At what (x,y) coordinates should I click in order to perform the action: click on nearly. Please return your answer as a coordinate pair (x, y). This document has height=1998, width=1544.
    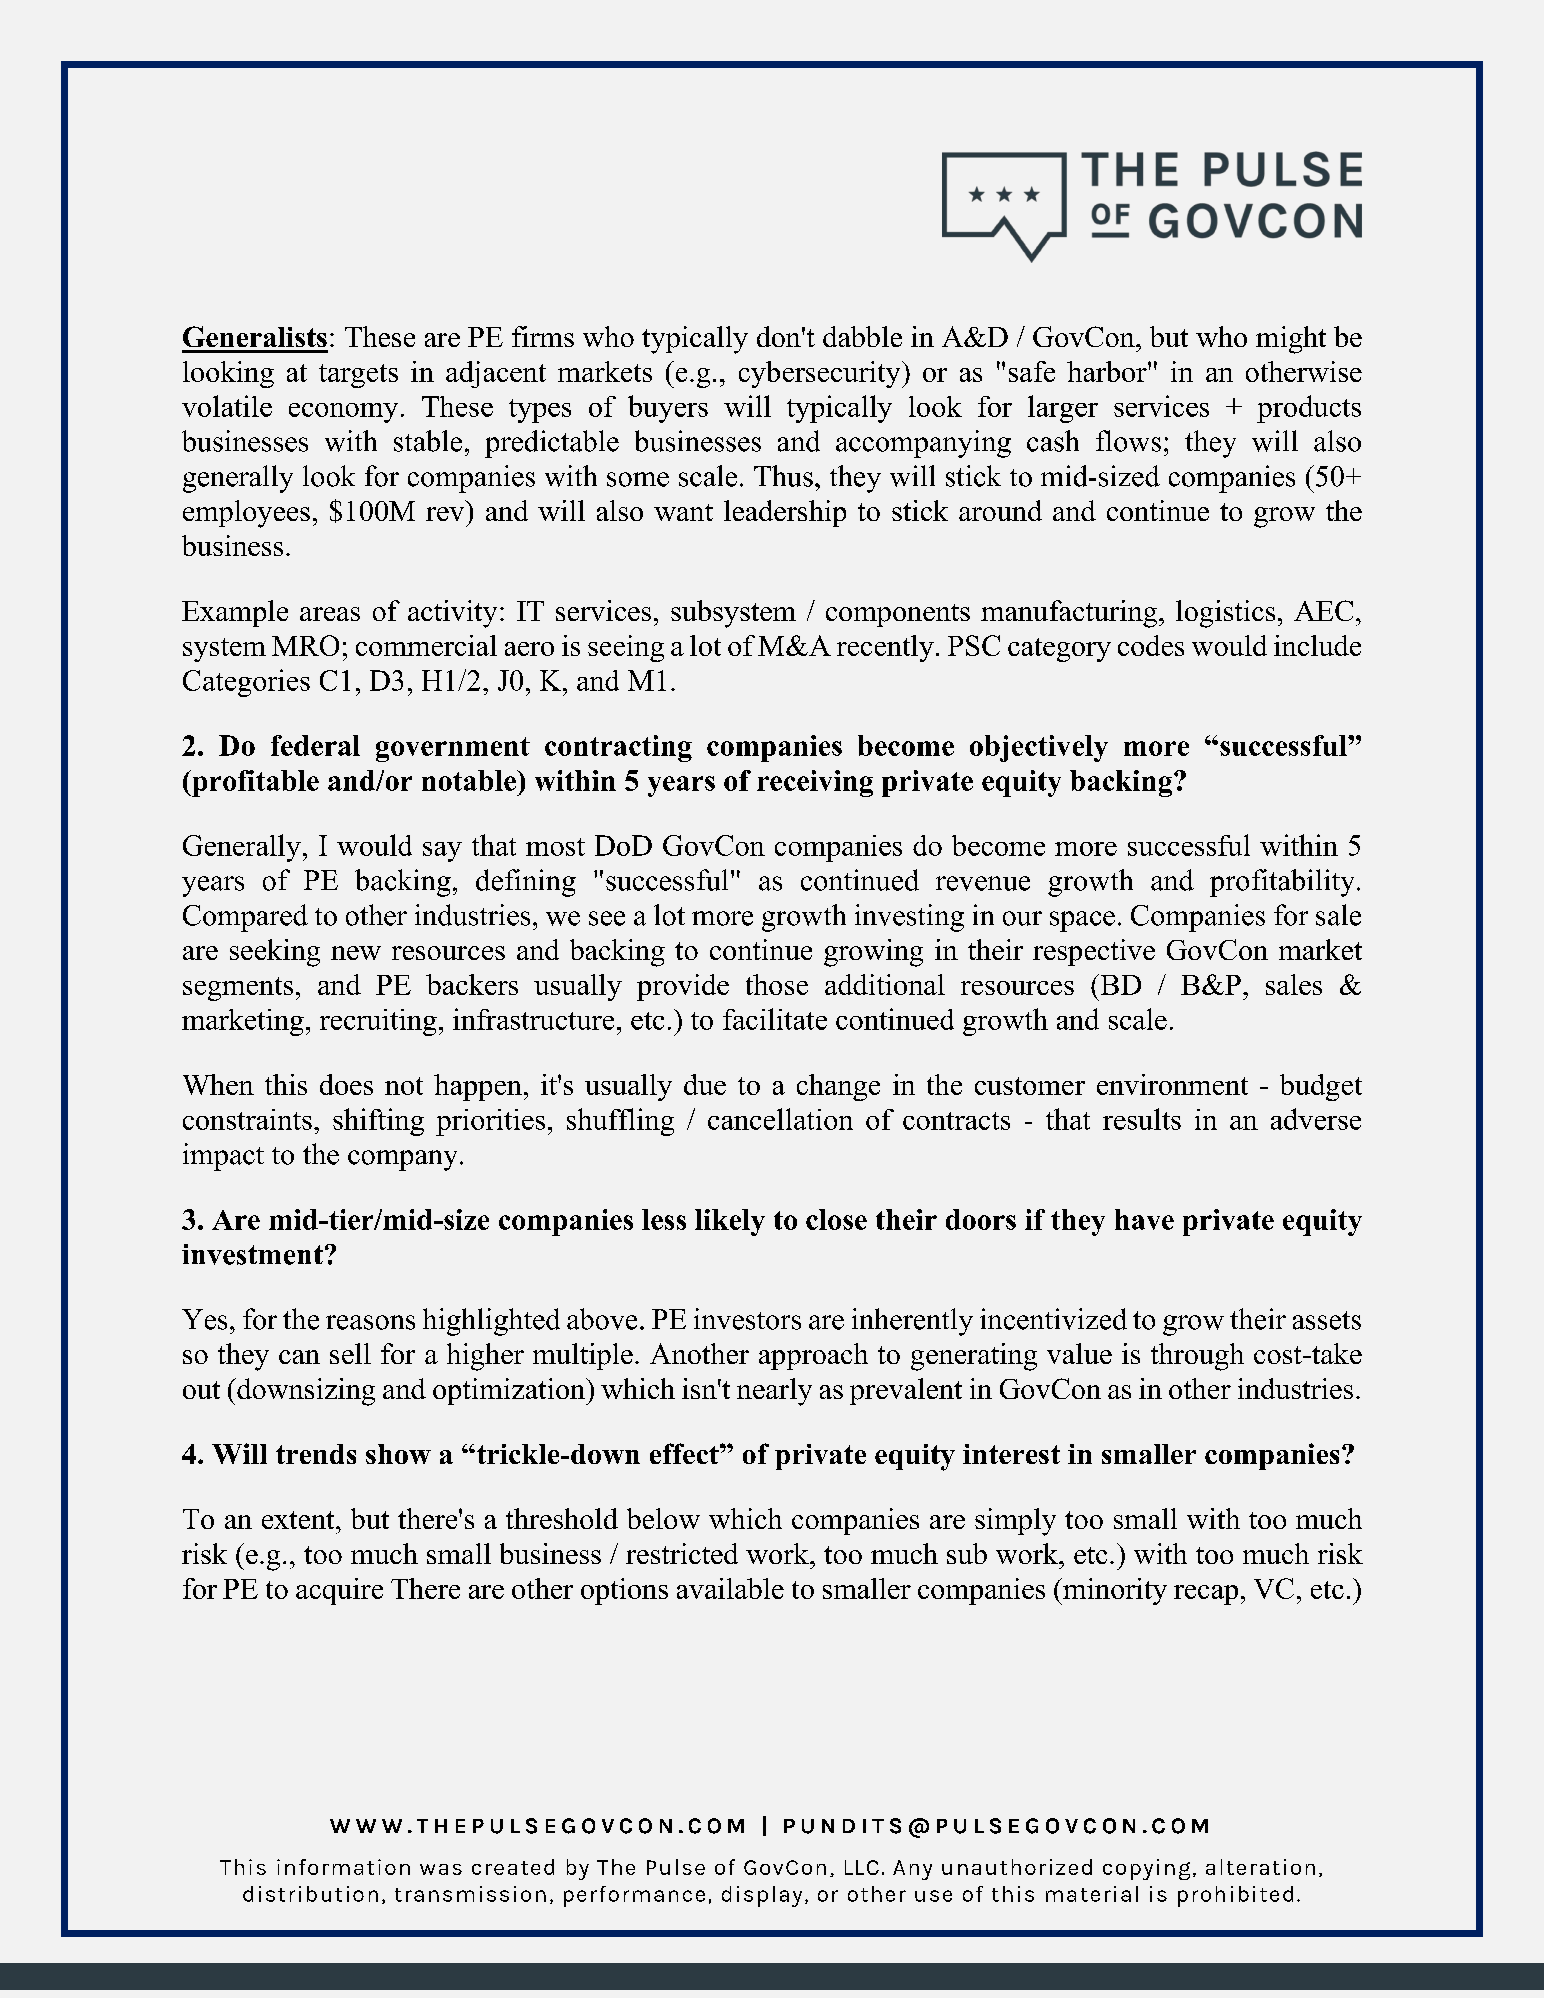
    Looking at the image, I should click on (774, 1392).
